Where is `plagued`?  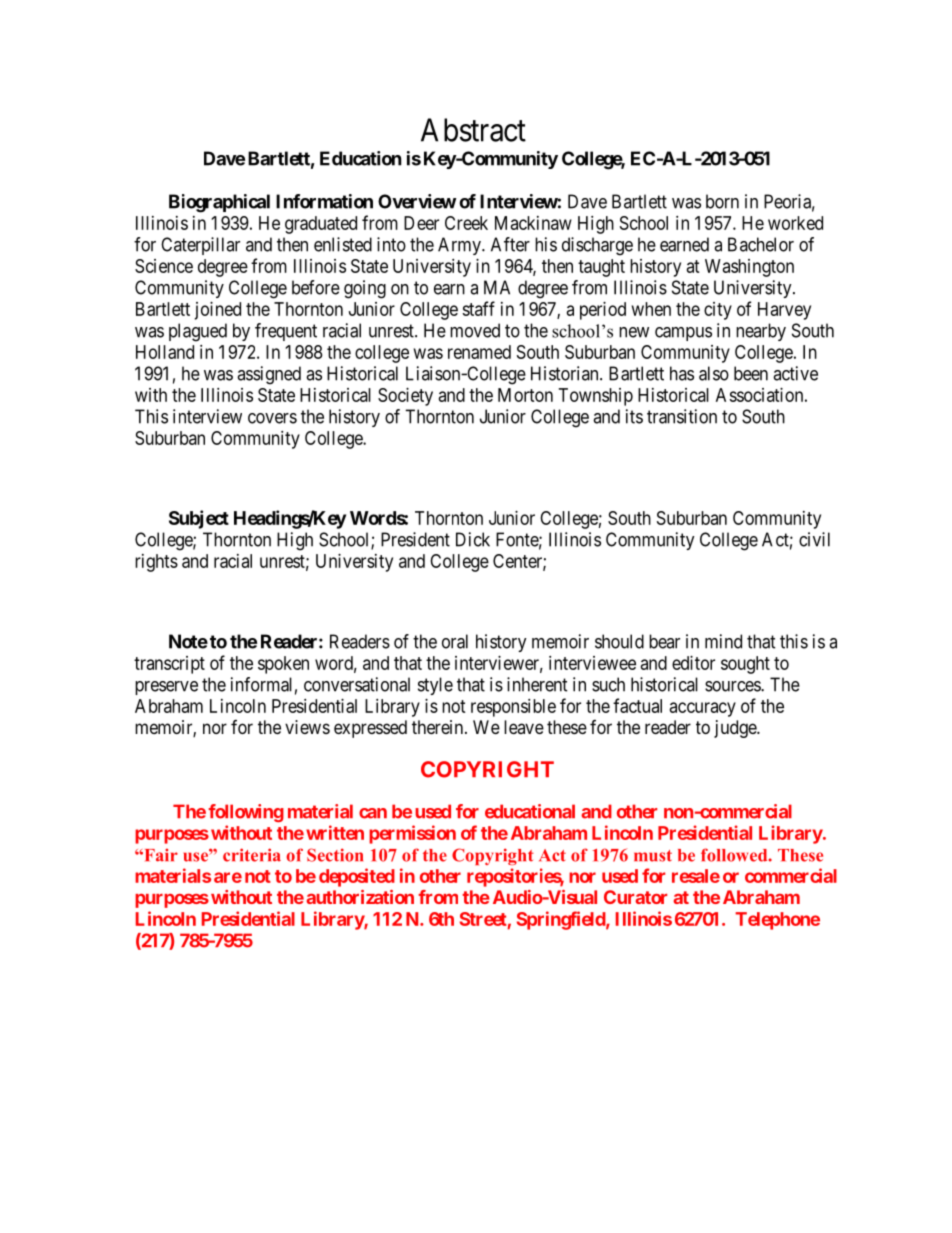
plagued is located at coordinates (198, 332).
